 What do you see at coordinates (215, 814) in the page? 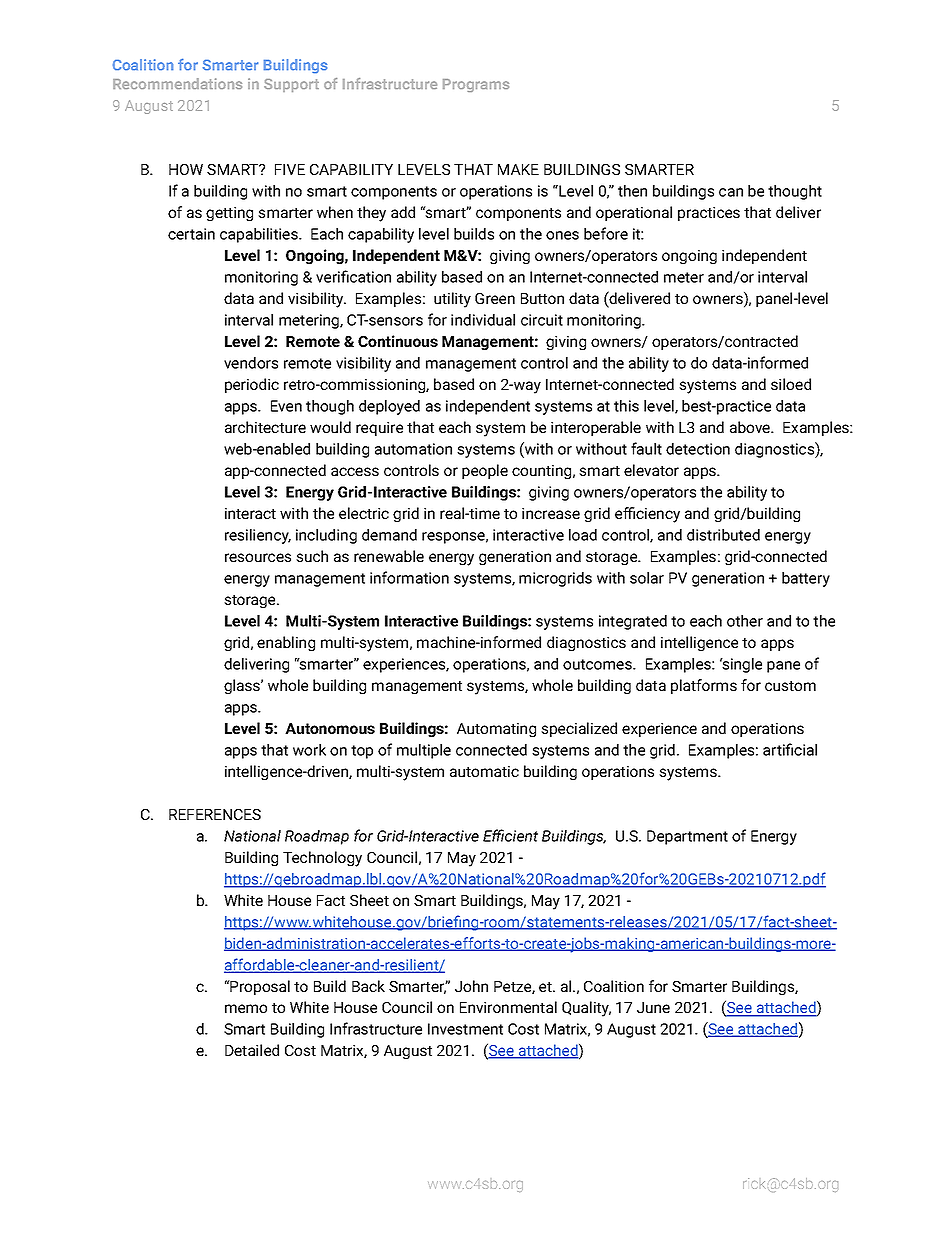
I see `REFERENCES` at bounding box center [215, 814].
